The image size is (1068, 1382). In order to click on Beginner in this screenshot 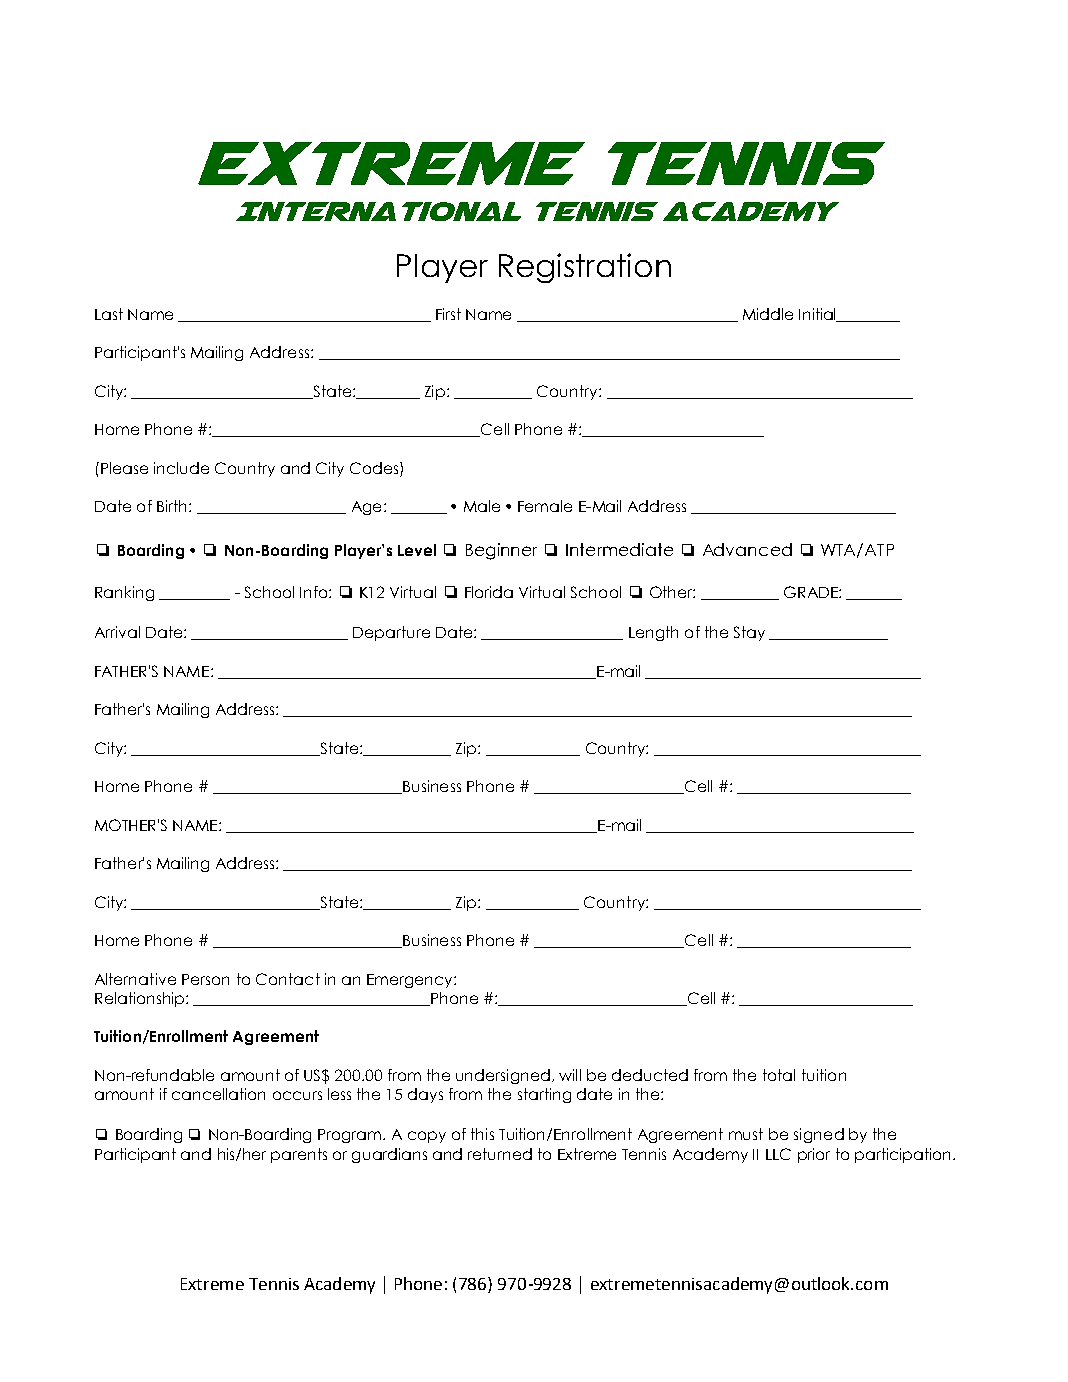, I will do `click(501, 551)`.
